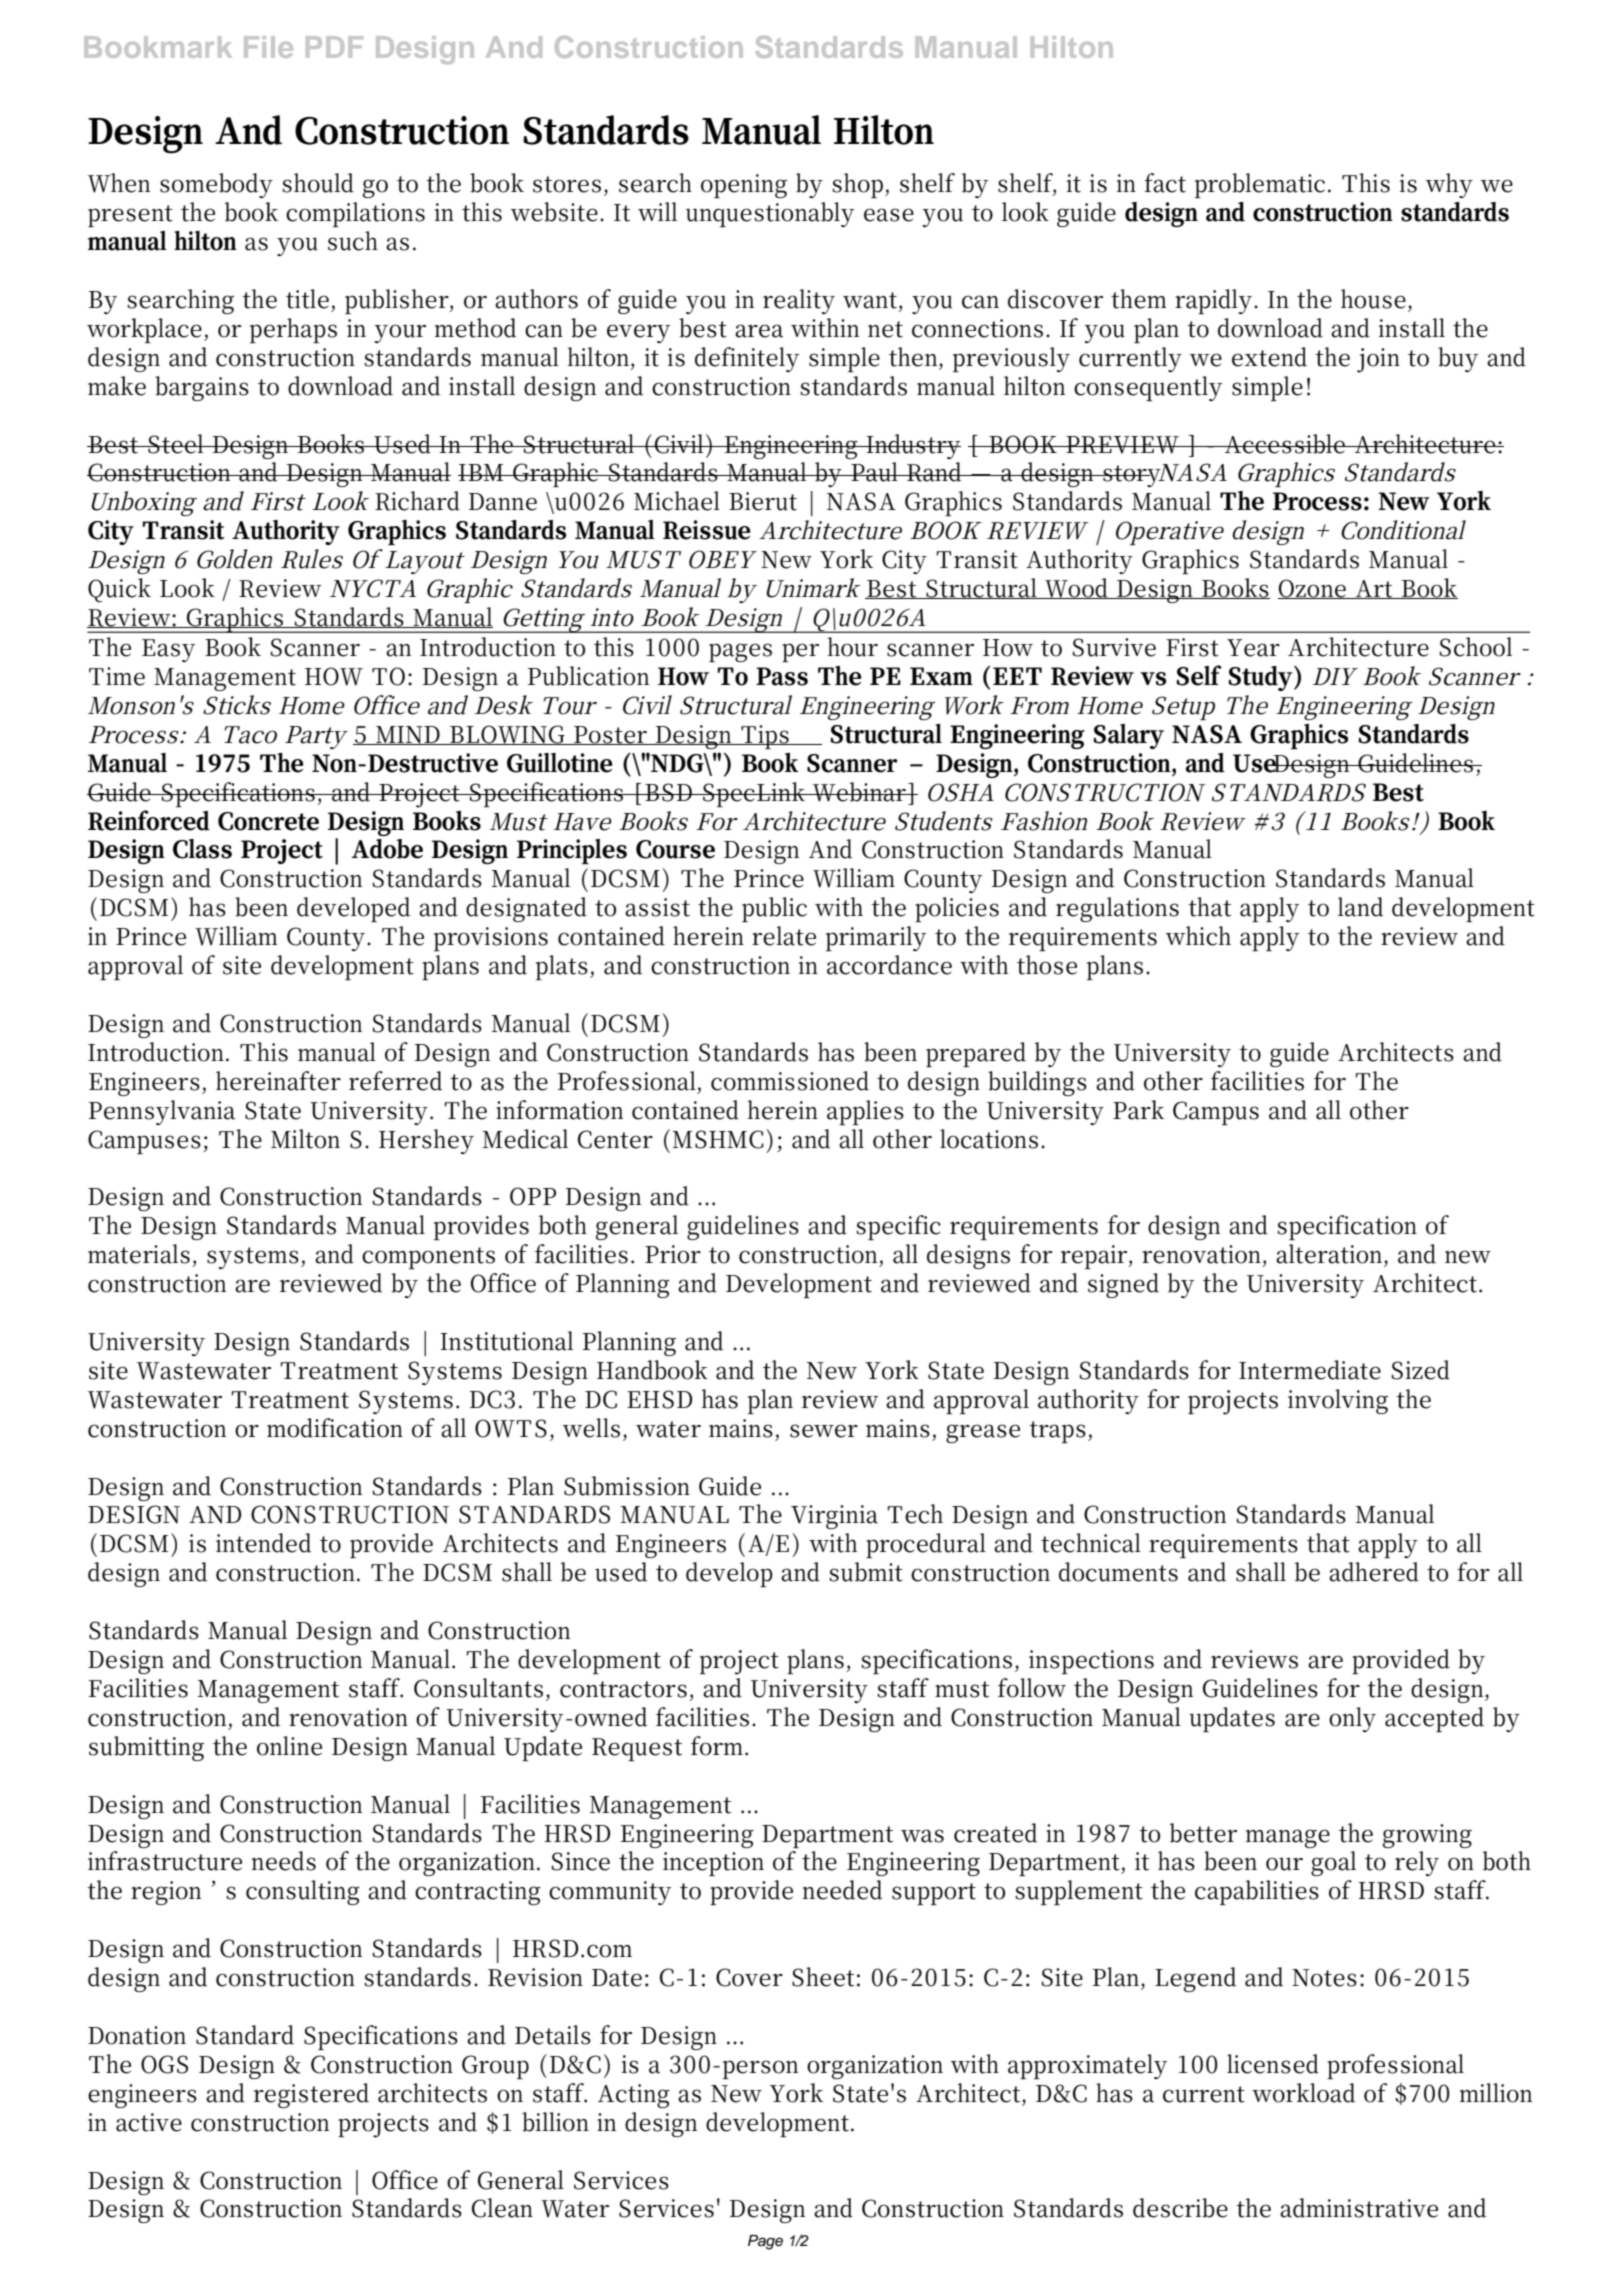 The height and width of the document is (2295, 1623). I want to click on modification, so click(335, 1428).
